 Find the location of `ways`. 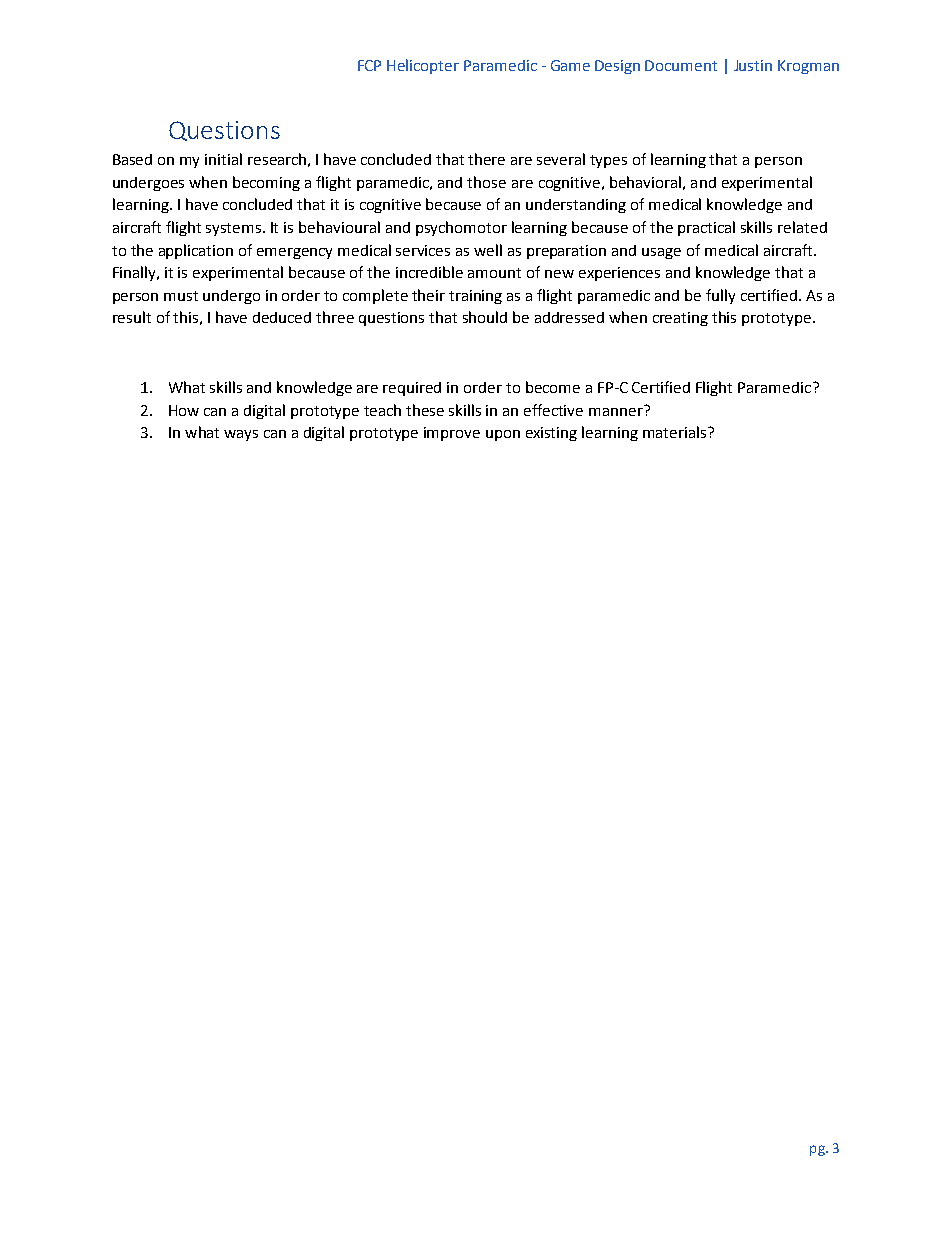

ways is located at coordinates (241, 435).
